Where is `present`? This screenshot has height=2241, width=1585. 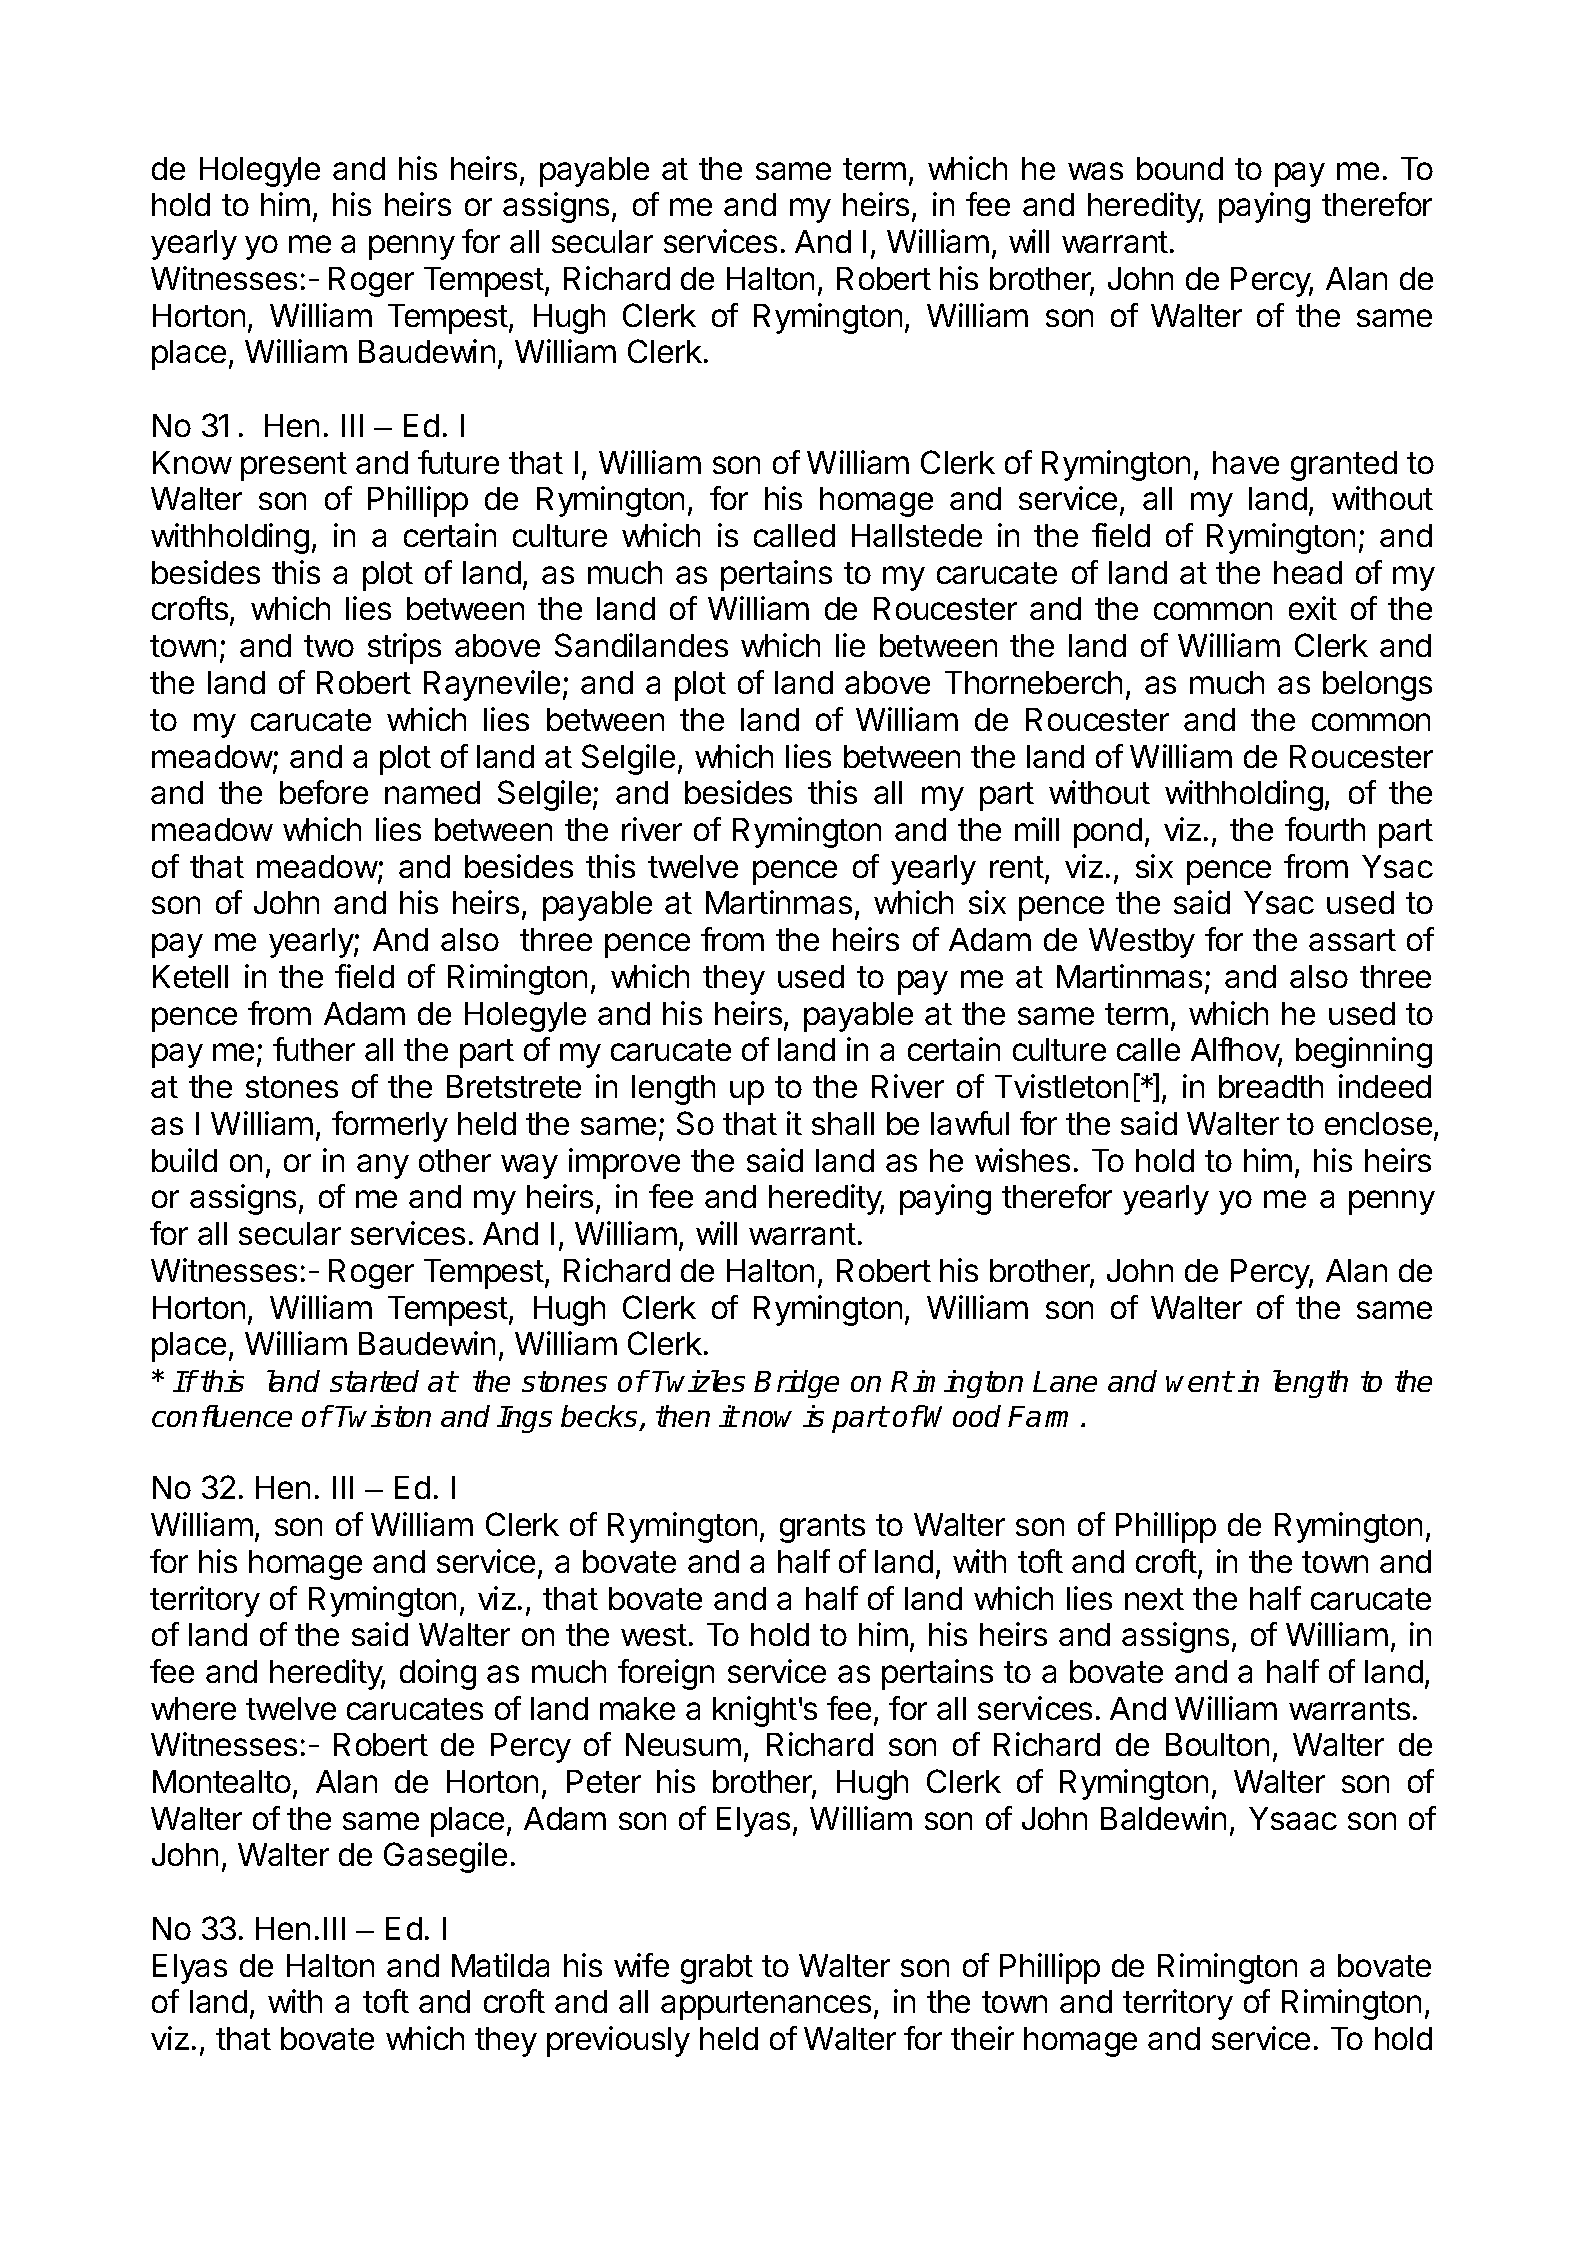 present is located at coordinates (294, 466).
